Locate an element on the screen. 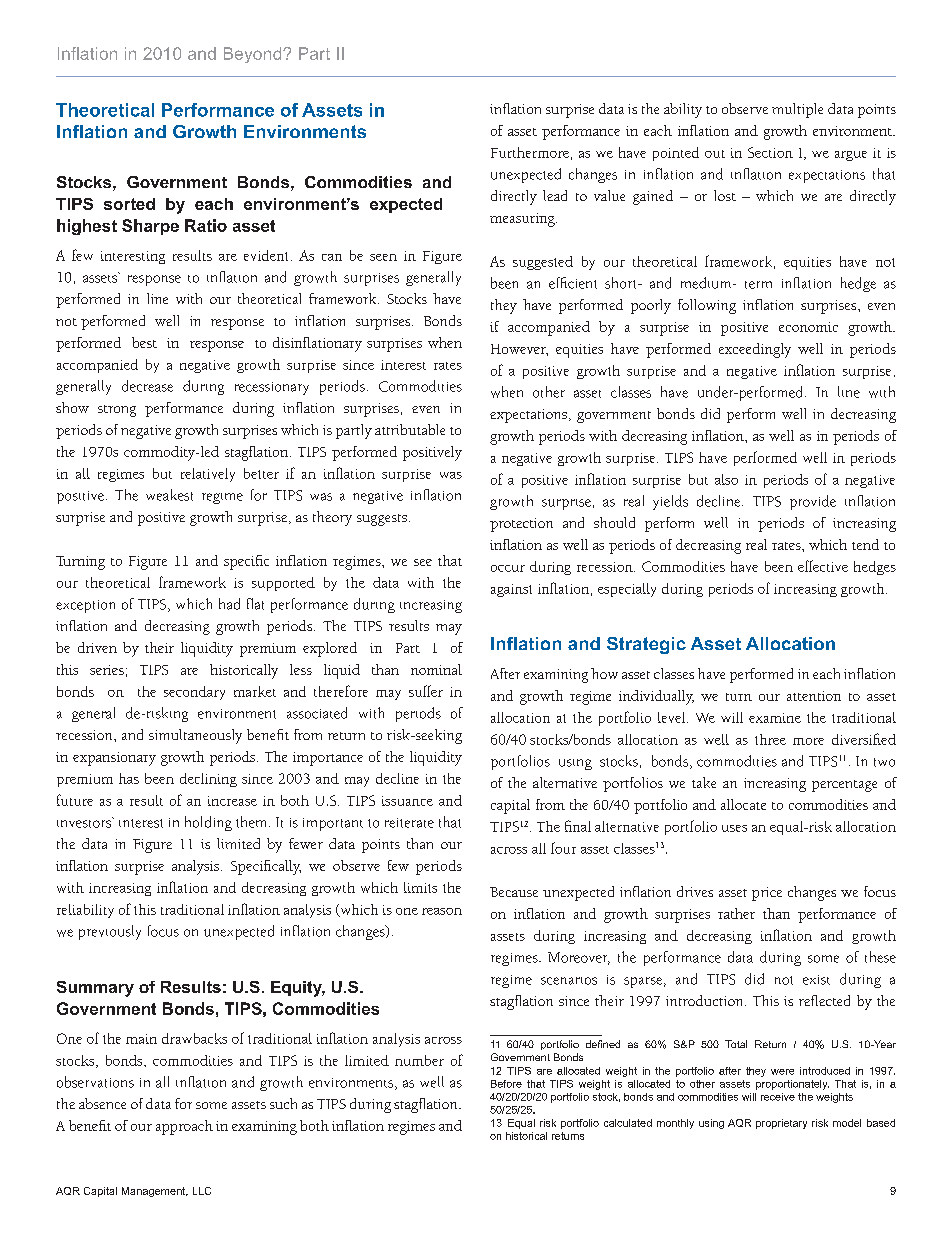 The image size is (952, 1233). previously is located at coordinates (110, 932).
